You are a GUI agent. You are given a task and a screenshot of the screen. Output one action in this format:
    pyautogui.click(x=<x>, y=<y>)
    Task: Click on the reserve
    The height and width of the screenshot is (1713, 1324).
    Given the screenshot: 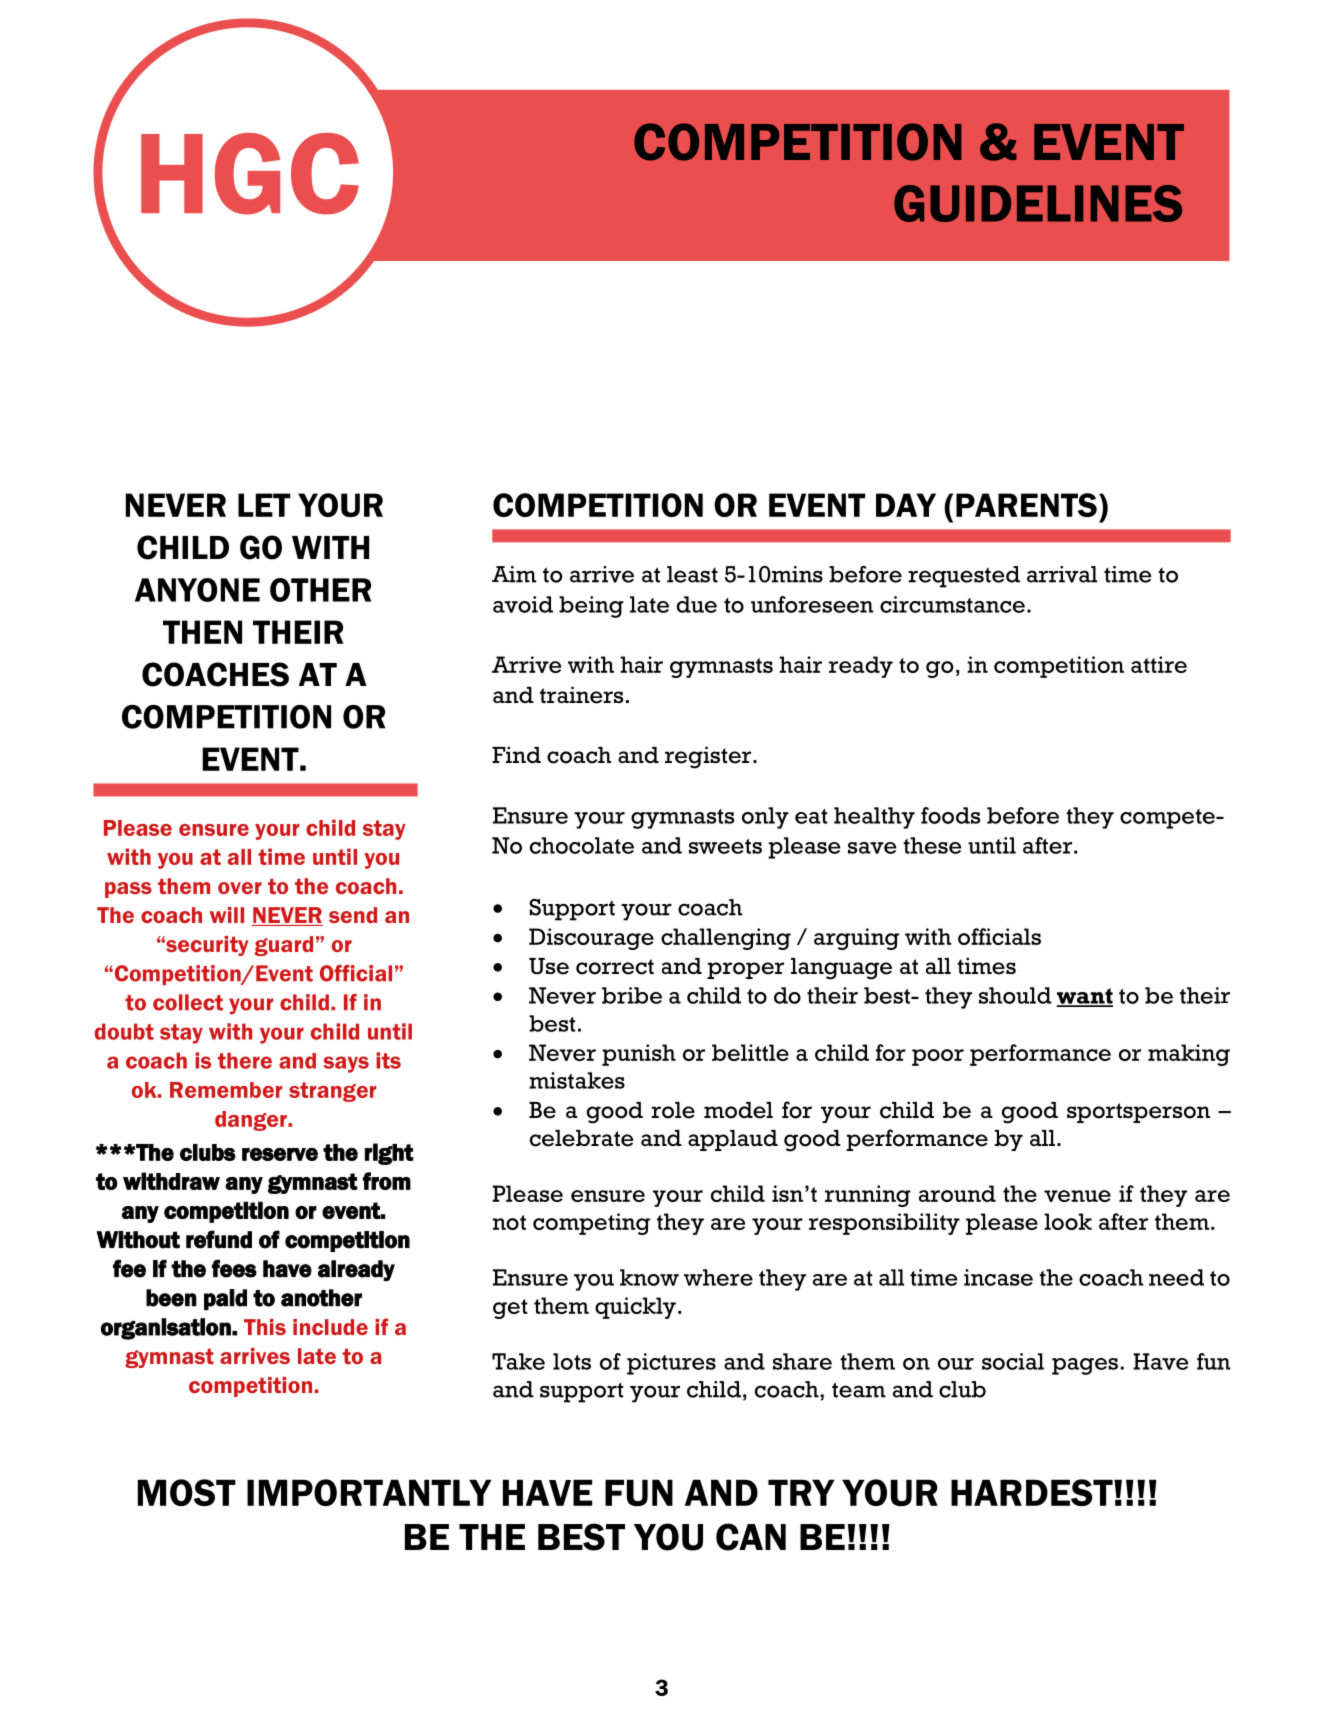 What is the action you would take?
    pyautogui.click(x=280, y=1154)
